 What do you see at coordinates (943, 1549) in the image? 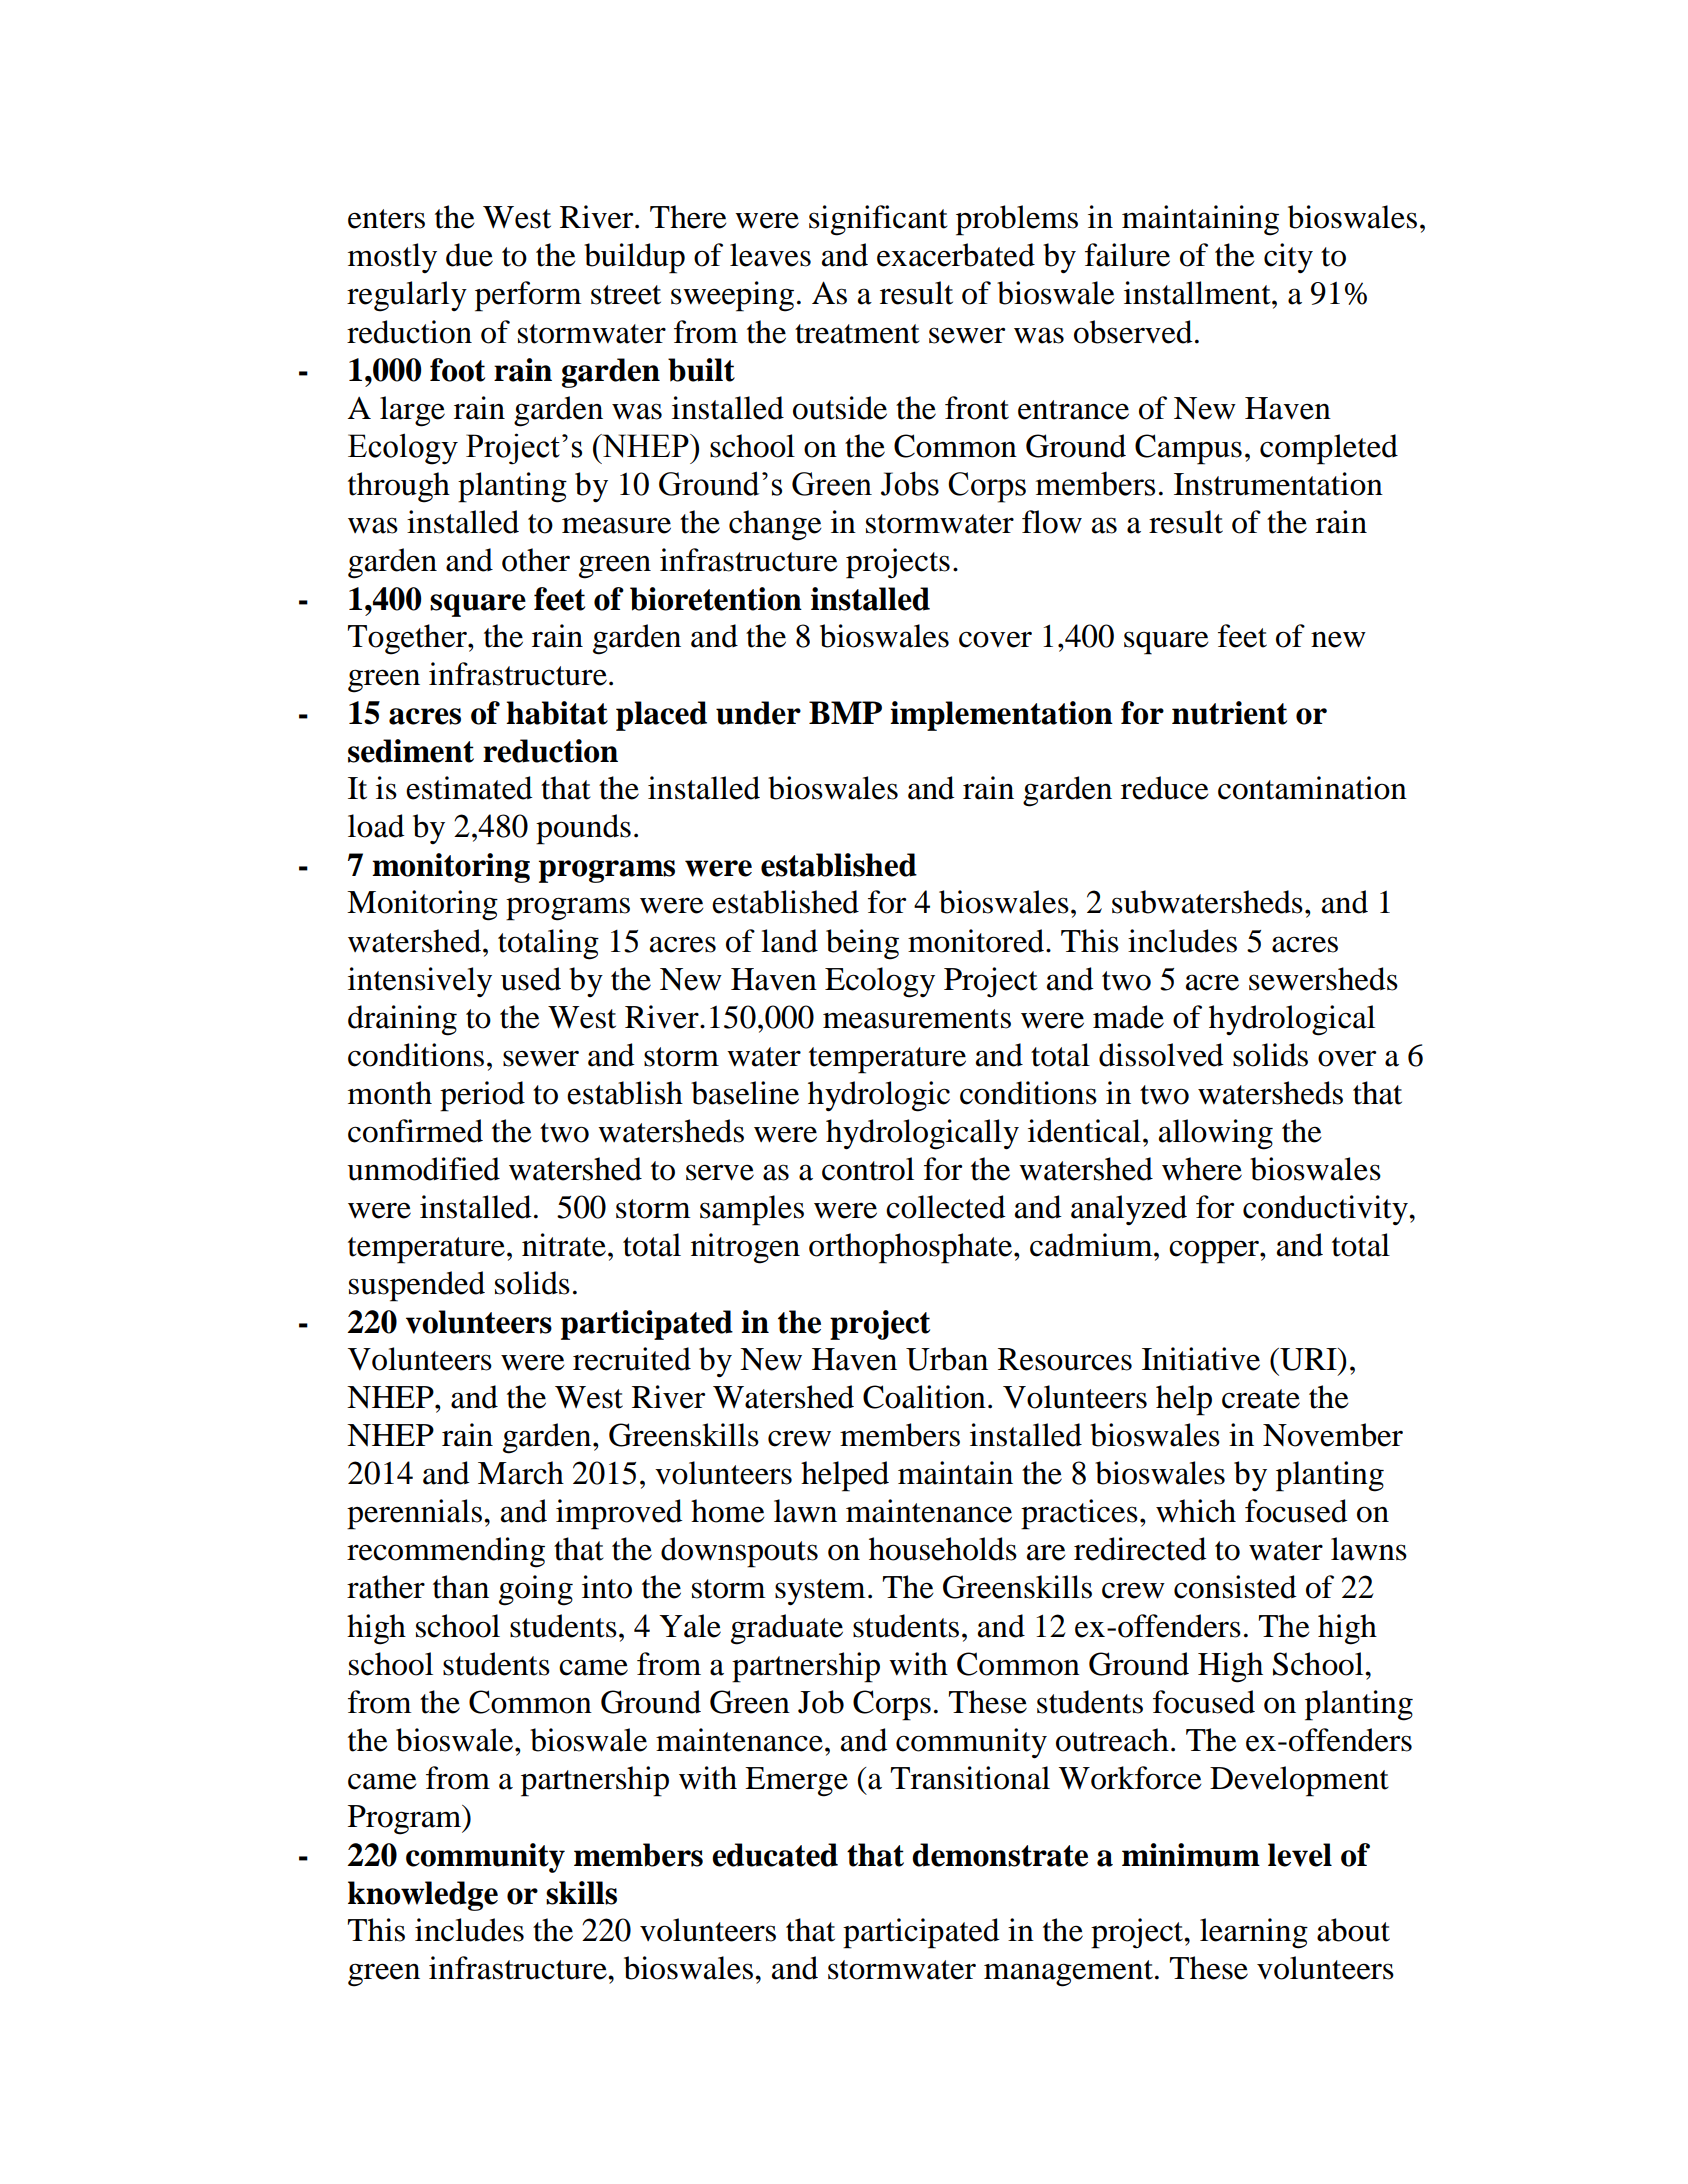
I see `households` at bounding box center [943, 1549].
